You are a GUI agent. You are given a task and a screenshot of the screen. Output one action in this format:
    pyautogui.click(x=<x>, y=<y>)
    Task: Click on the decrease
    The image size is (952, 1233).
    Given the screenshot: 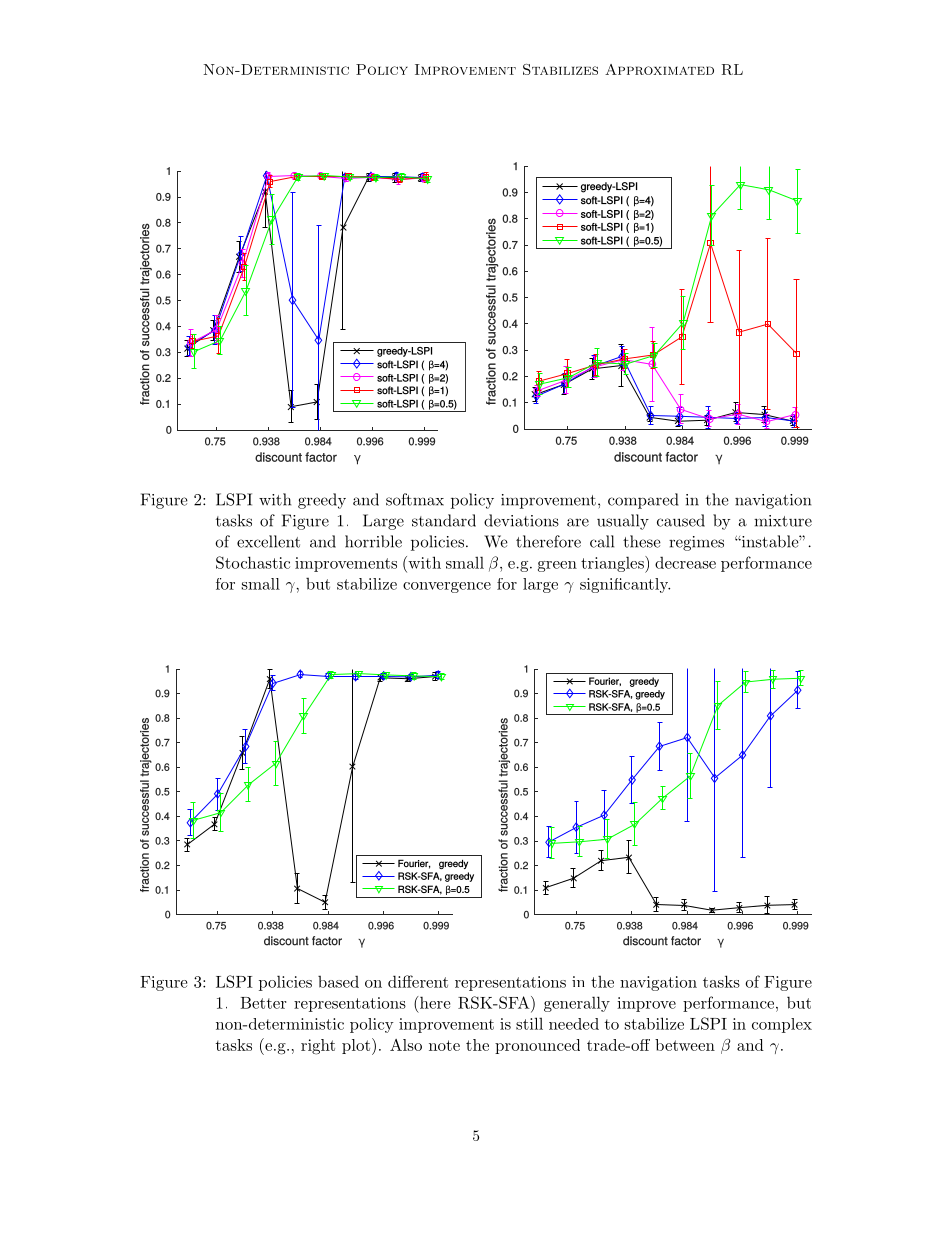 What is the action you would take?
    pyautogui.click(x=685, y=562)
